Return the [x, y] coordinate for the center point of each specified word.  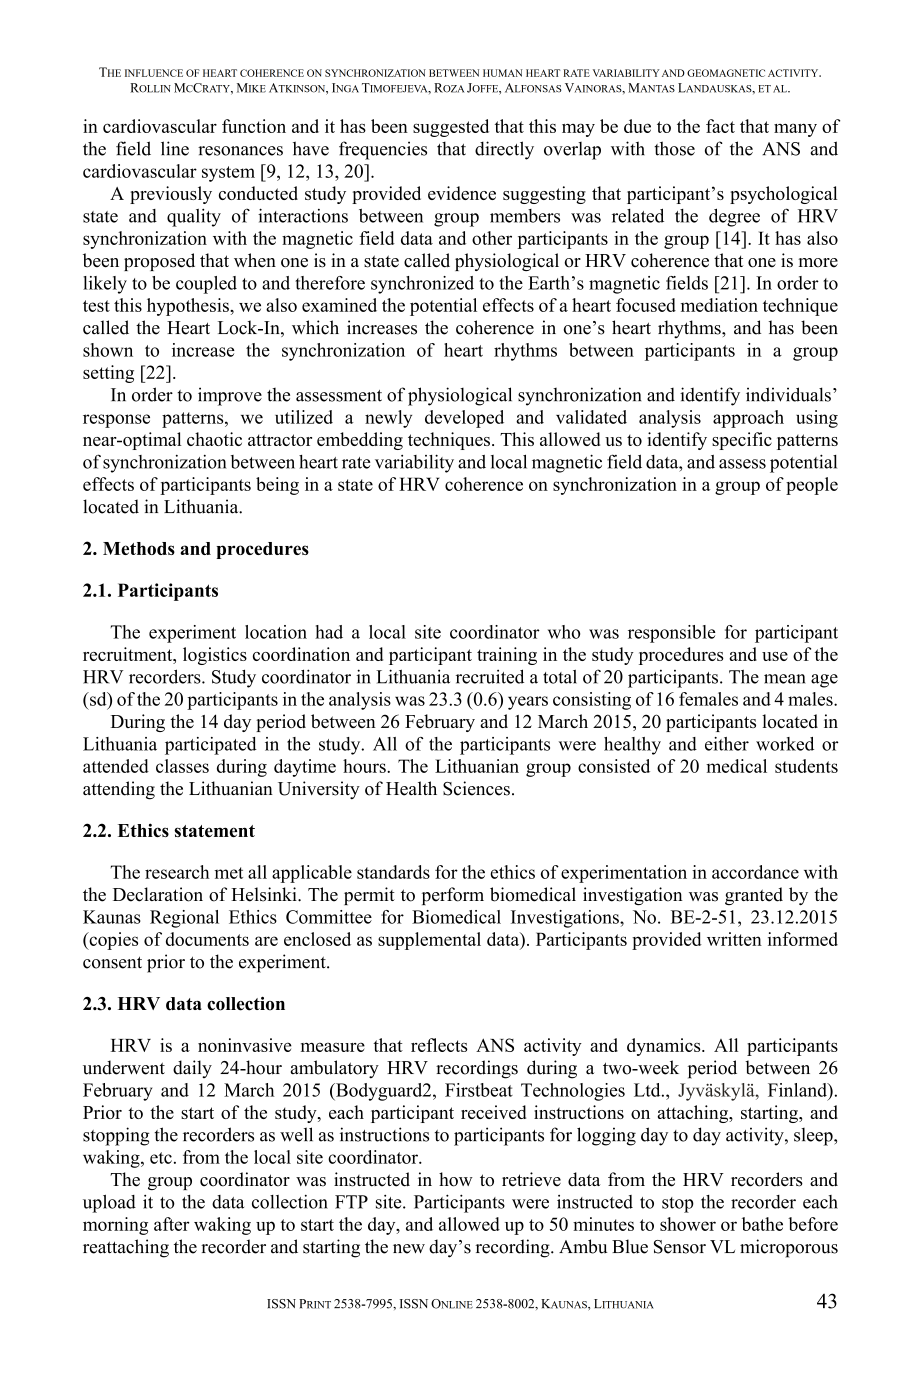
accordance [755, 872]
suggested [451, 128]
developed [464, 419]
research [177, 872]
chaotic [214, 439]
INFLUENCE [154, 73]
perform [453, 896]
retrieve [531, 1179]
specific [742, 441]
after [171, 1224]
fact [720, 126]
